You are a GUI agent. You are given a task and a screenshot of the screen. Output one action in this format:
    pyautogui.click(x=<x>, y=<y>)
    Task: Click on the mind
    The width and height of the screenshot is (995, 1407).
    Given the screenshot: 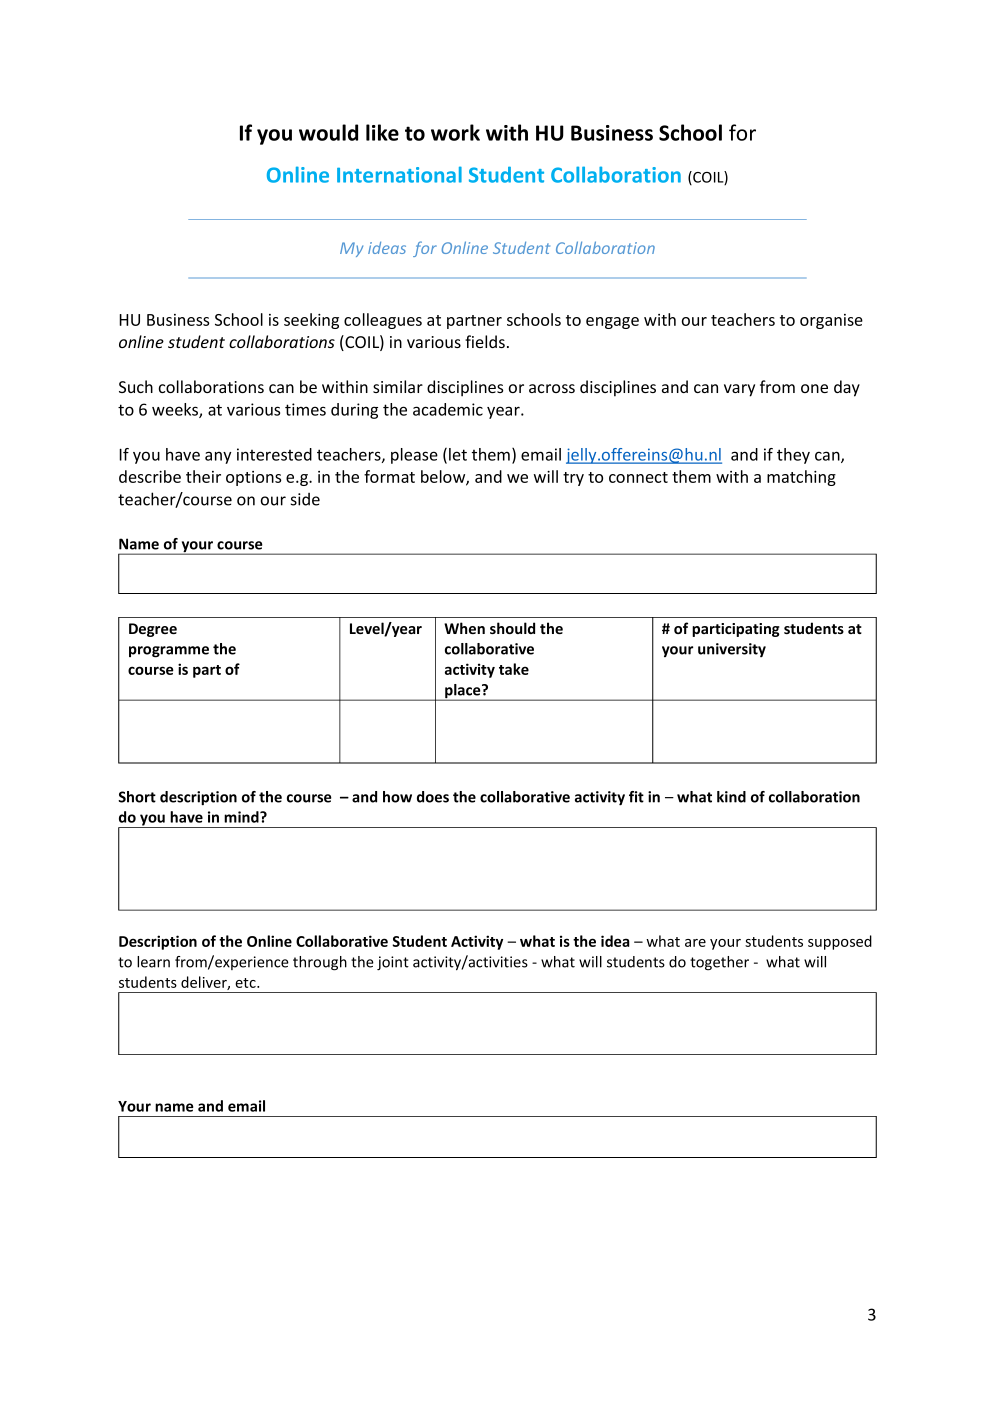 What is the action you would take?
    pyautogui.click(x=242, y=817)
